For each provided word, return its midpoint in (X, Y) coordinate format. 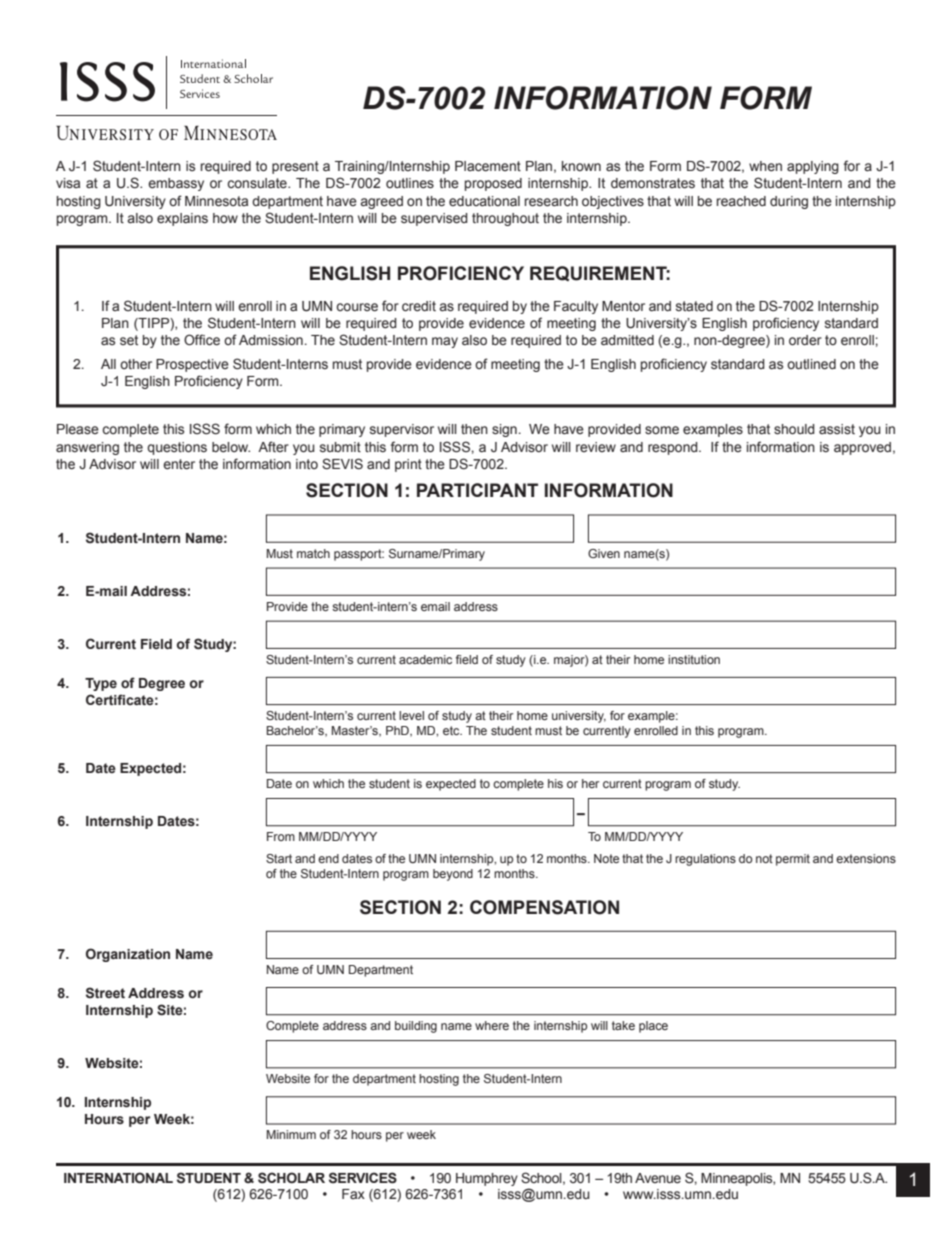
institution (694, 659)
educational (484, 201)
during (789, 202)
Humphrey (487, 1179)
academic (425, 659)
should (794, 429)
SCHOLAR (291, 1178)
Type (101, 684)
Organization (128, 955)
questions (177, 448)
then (474, 429)
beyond (453, 875)
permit (793, 860)
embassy (176, 184)
